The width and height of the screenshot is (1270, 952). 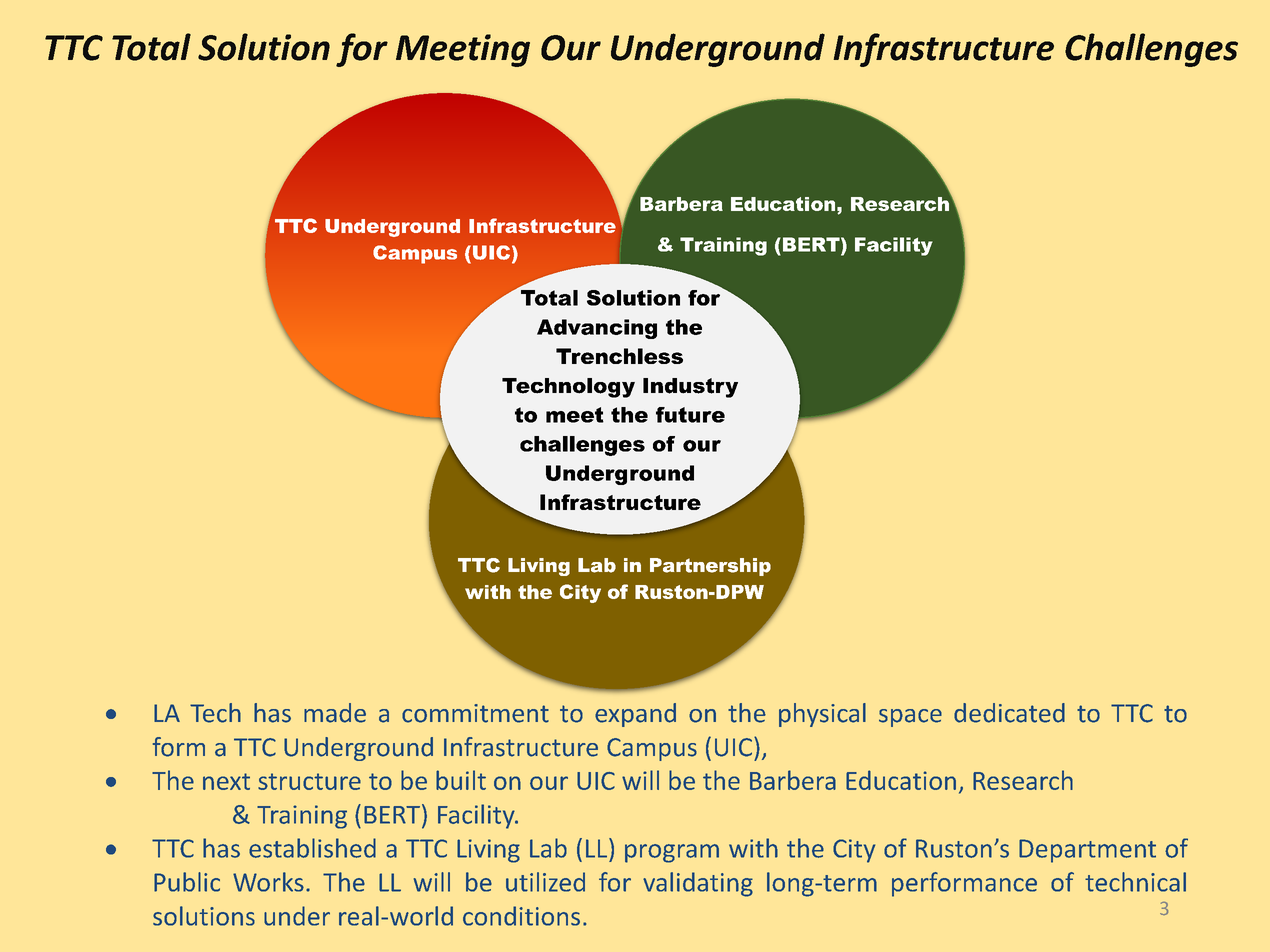 I want to click on Works, so click(x=268, y=882).
